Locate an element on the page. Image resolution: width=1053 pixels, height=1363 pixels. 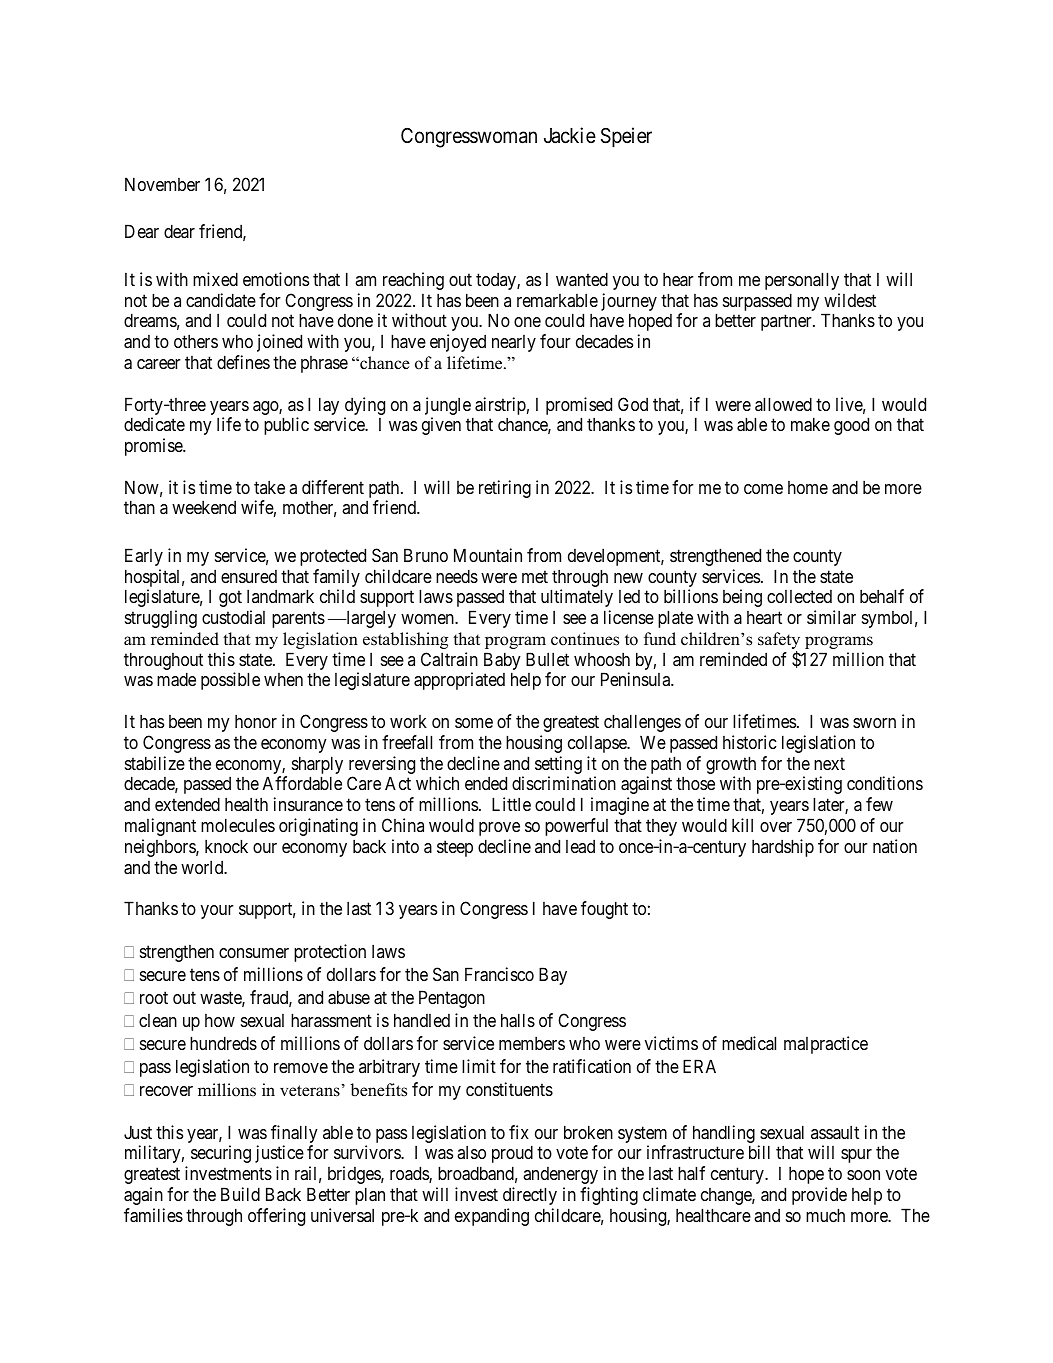
possible is located at coordinates (230, 681).
